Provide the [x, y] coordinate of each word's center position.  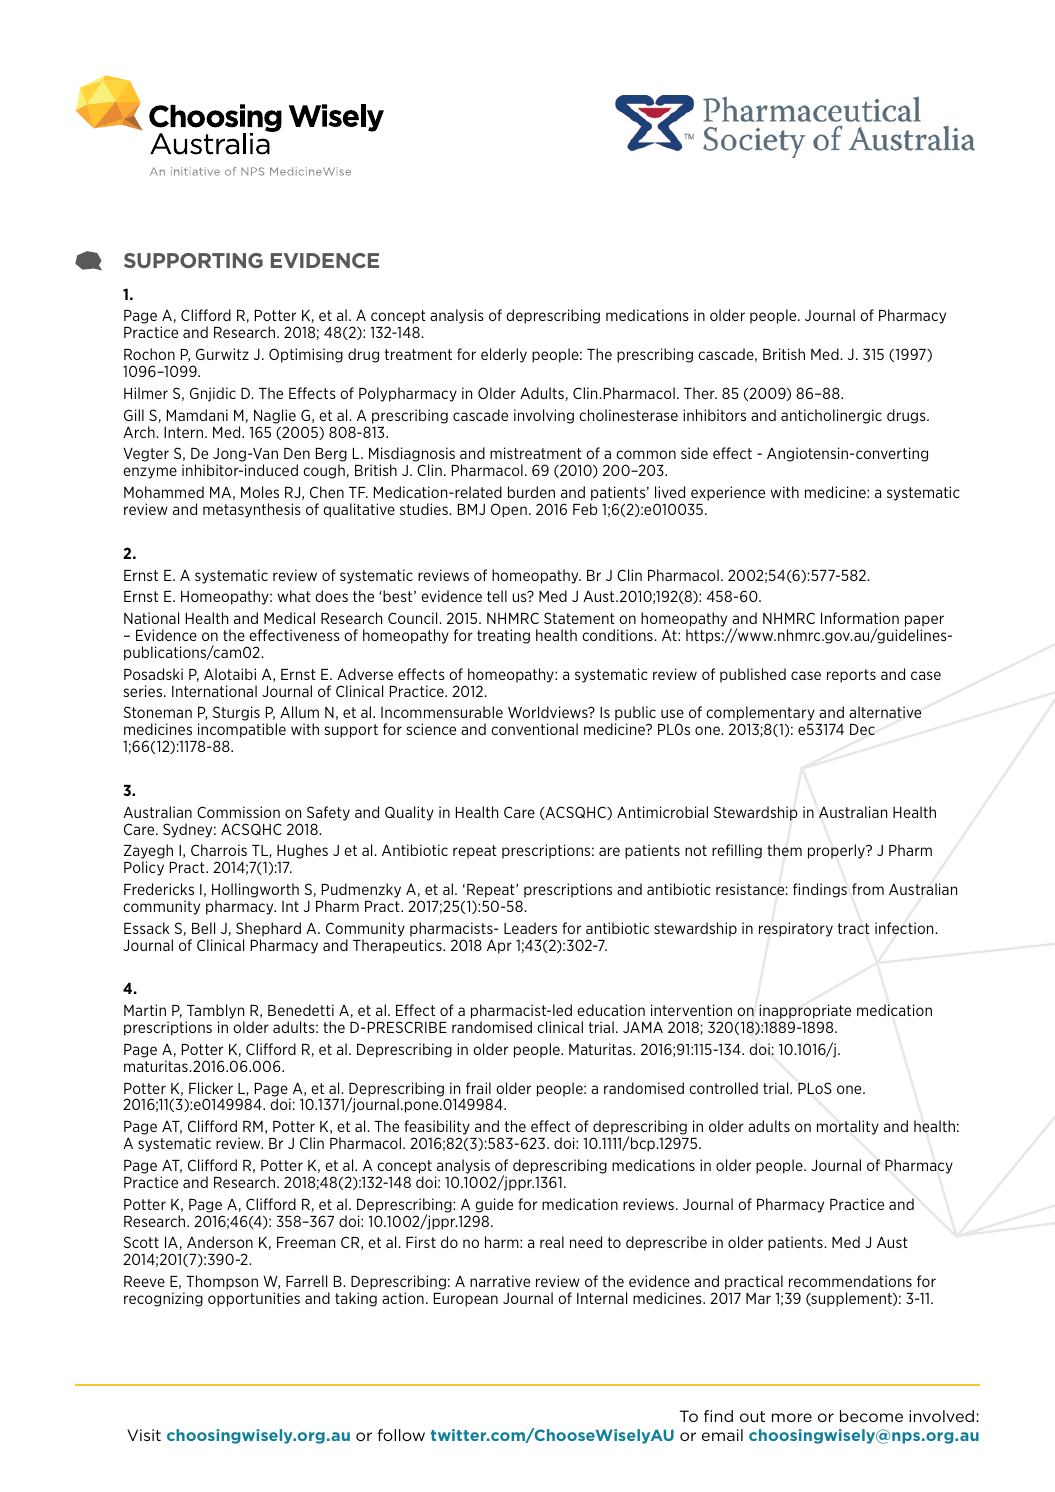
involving [544, 416]
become [871, 1416]
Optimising [306, 355]
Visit [144, 1435]
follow [401, 1435]
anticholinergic [831, 416]
